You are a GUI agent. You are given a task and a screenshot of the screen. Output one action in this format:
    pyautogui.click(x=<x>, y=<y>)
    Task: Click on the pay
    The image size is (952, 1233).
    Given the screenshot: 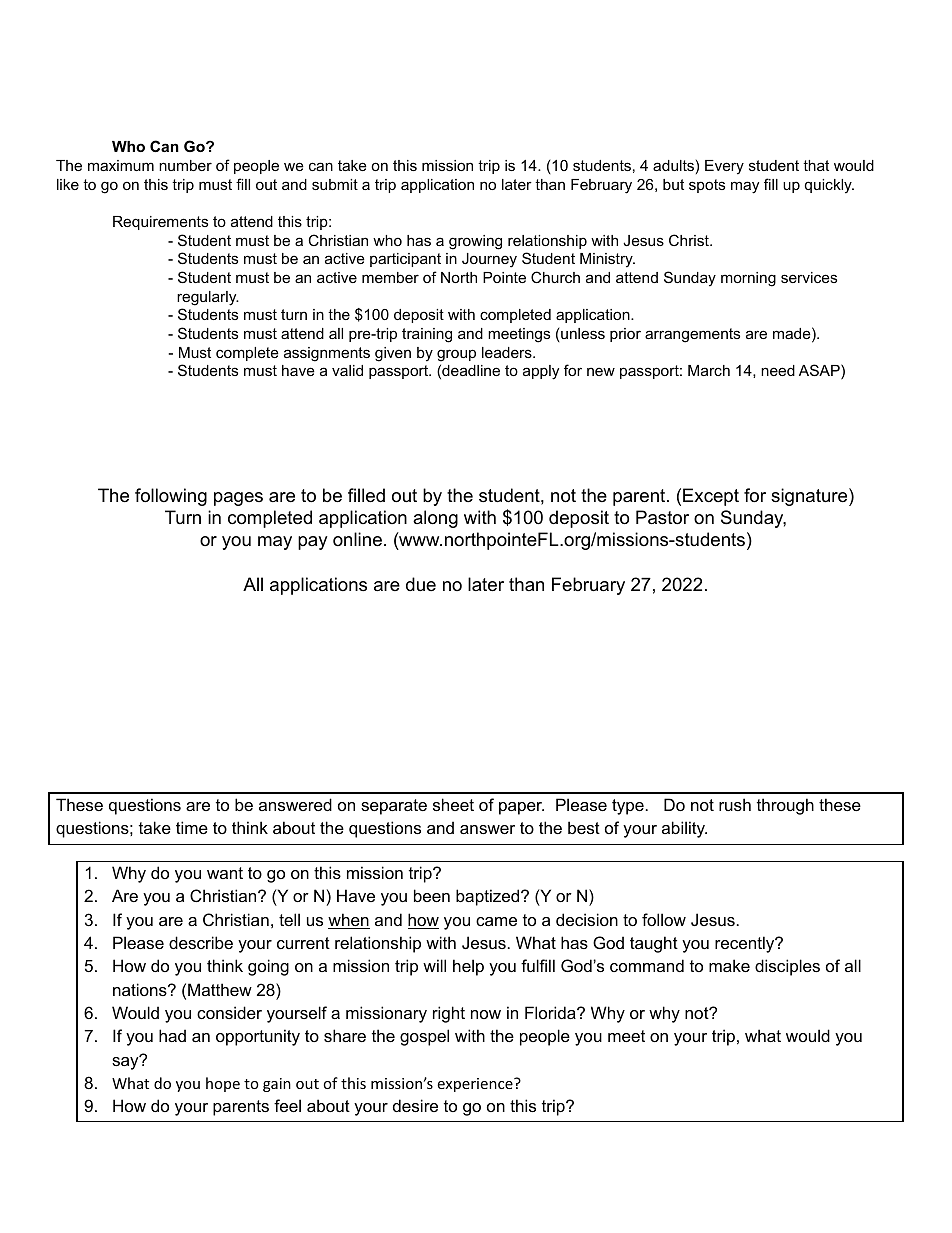 What is the action you would take?
    pyautogui.click(x=313, y=543)
